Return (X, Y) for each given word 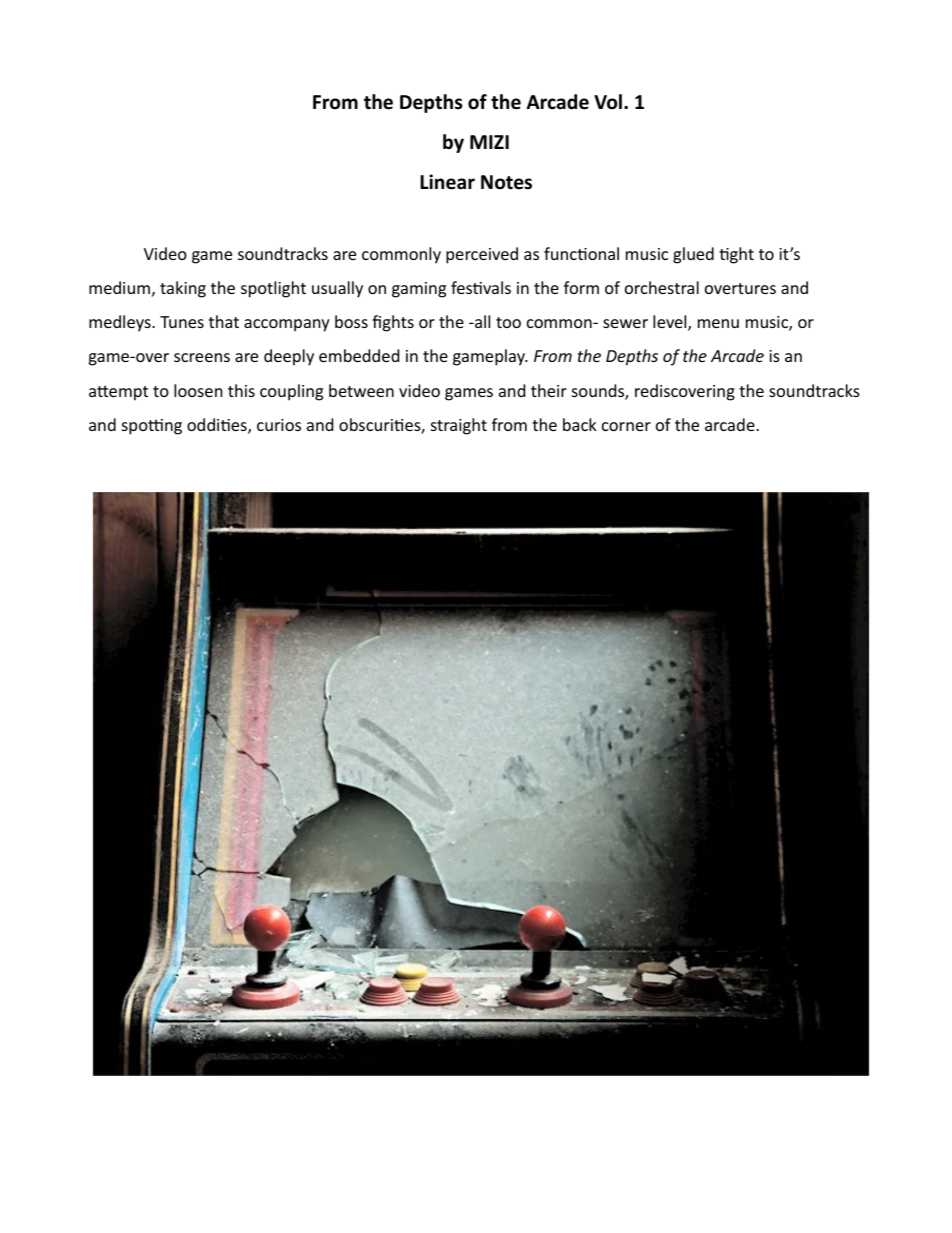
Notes (506, 182)
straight (459, 426)
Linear (447, 182)
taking (183, 289)
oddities (218, 426)
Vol (608, 102)
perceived (482, 255)
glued (693, 255)
